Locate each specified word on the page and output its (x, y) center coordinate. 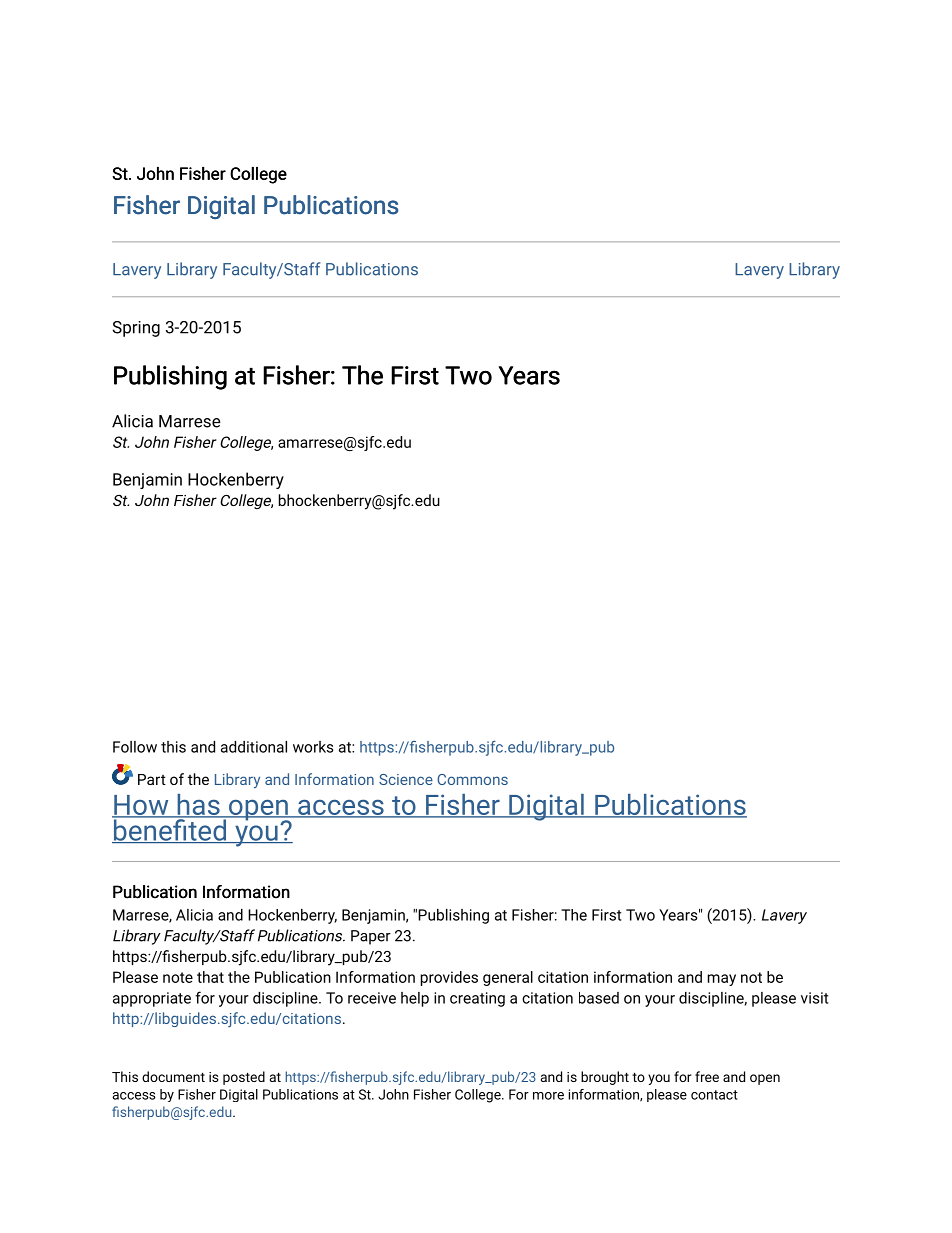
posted (244, 1078)
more (548, 1096)
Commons (472, 779)
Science (406, 779)
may (722, 980)
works (313, 747)
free (707, 1076)
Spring (136, 329)
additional (254, 747)
